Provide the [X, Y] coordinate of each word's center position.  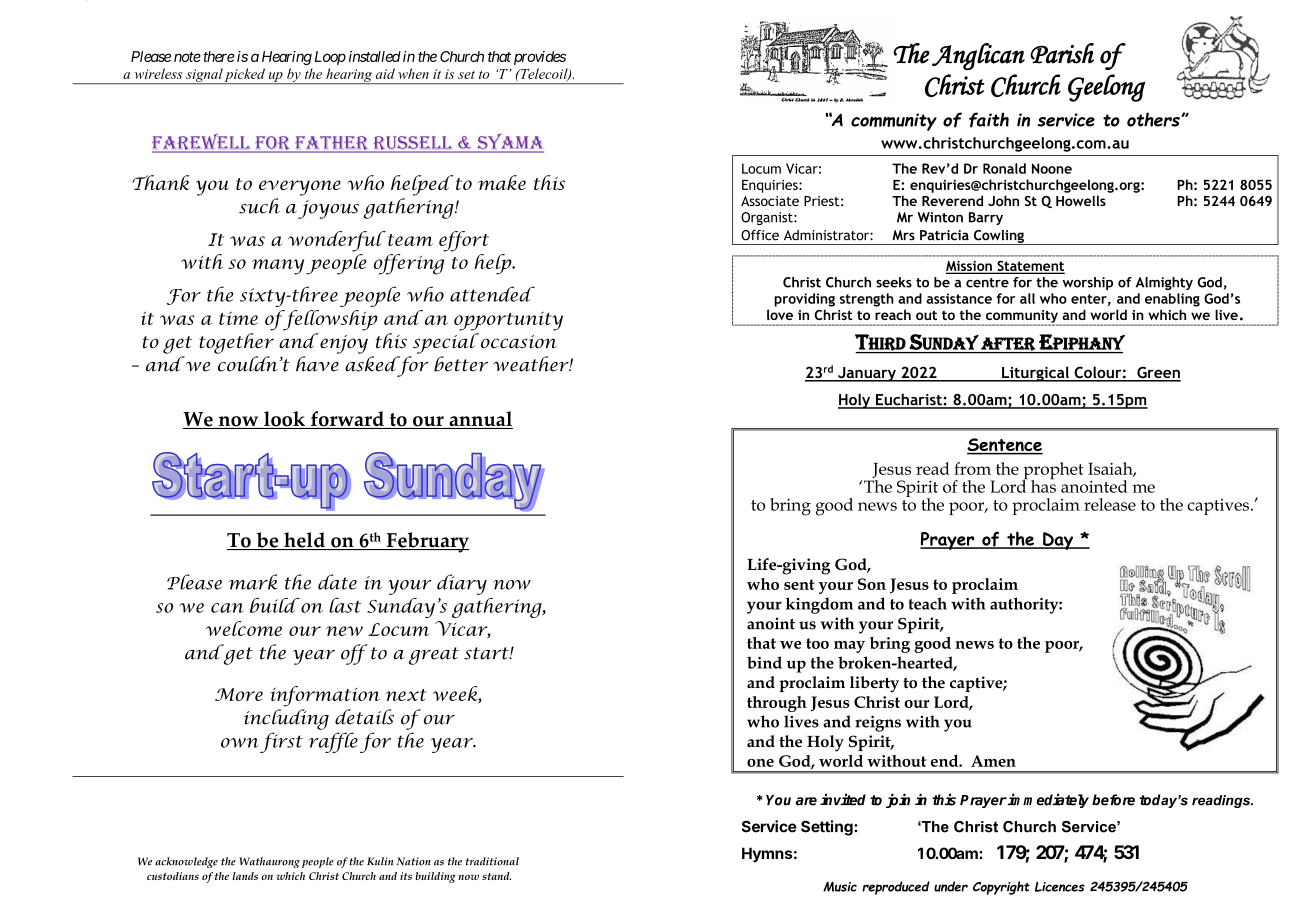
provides [540, 58]
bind [764, 662]
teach [927, 603]
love [780, 314]
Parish [1062, 53]
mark [253, 582]
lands [245, 876]
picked [245, 76]
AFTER [1008, 345]
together [236, 343]
